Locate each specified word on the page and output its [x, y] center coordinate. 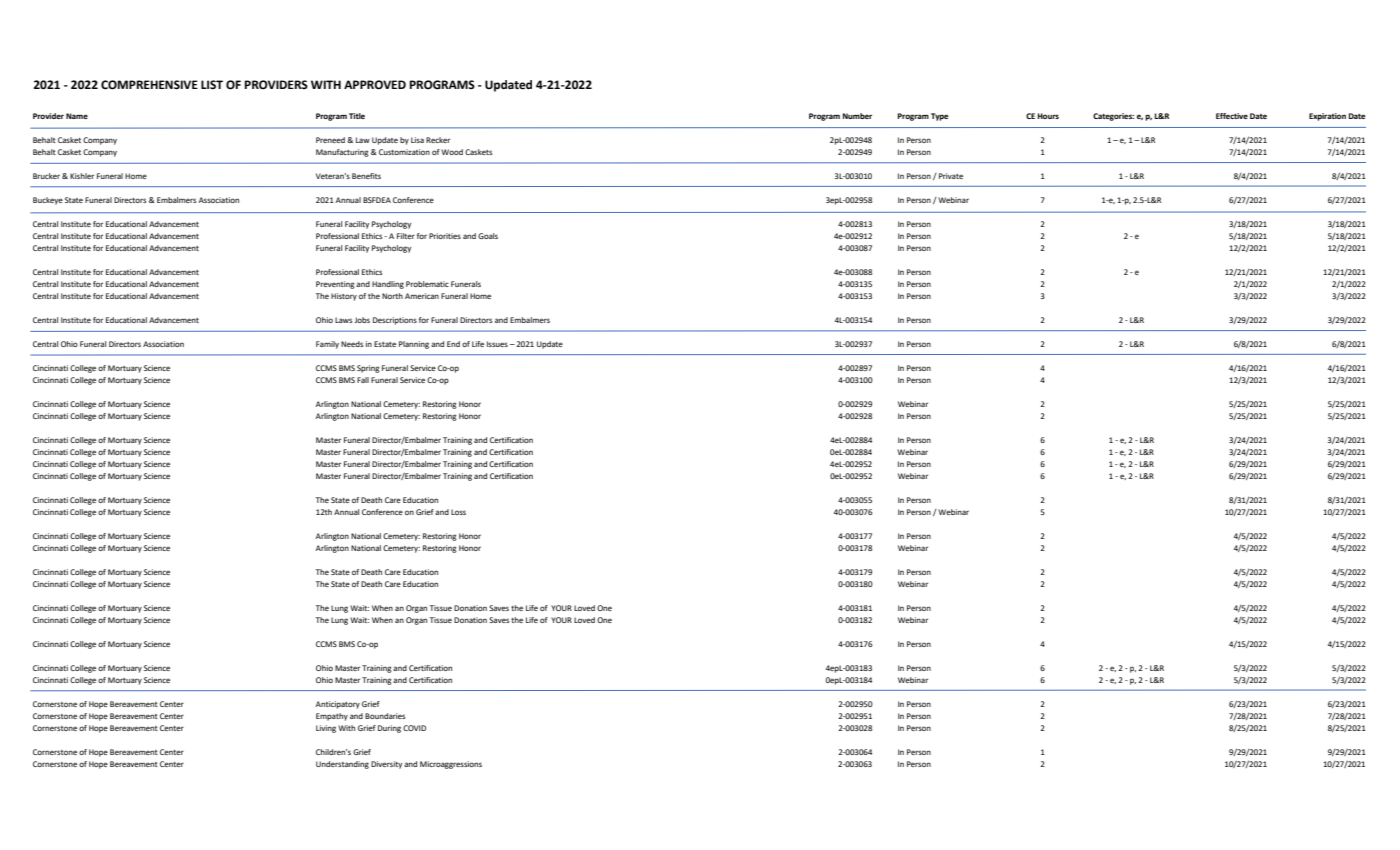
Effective [1232, 116]
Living [326, 729]
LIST [212, 84]
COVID [414, 728]
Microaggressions [451, 765]
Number [857, 116]
